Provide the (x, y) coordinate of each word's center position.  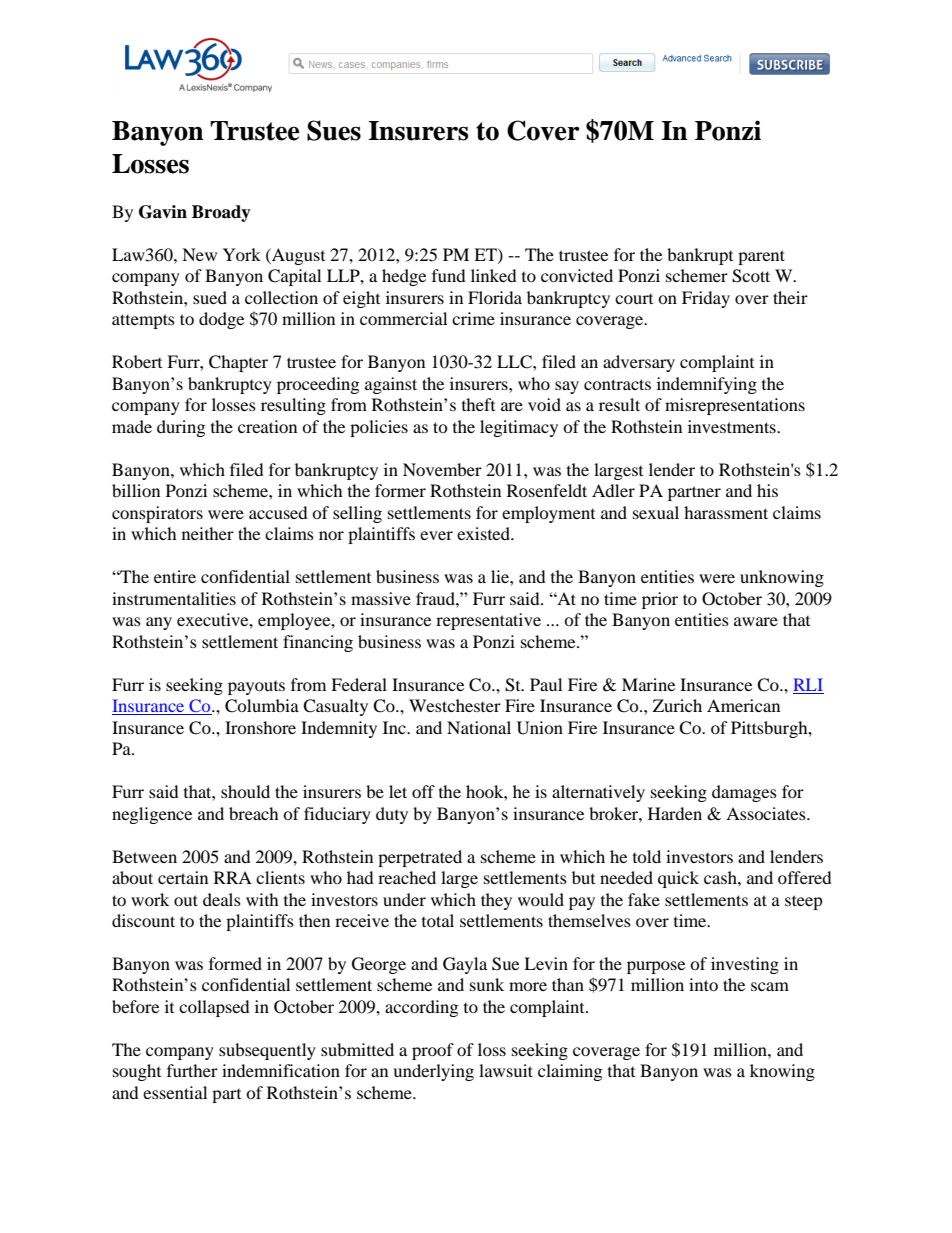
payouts (256, 688)
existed (485, 533)
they (496, 901)
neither (208, 533)
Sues (334, 130)
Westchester (455, 705)
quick (678, 879)
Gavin (163, 212)
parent (761, 257)
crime (473, 318)
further (192, 1070)
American (743, 705)
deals (222, 899)
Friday (706, 299)
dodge (221, 320)
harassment (726, 512)
